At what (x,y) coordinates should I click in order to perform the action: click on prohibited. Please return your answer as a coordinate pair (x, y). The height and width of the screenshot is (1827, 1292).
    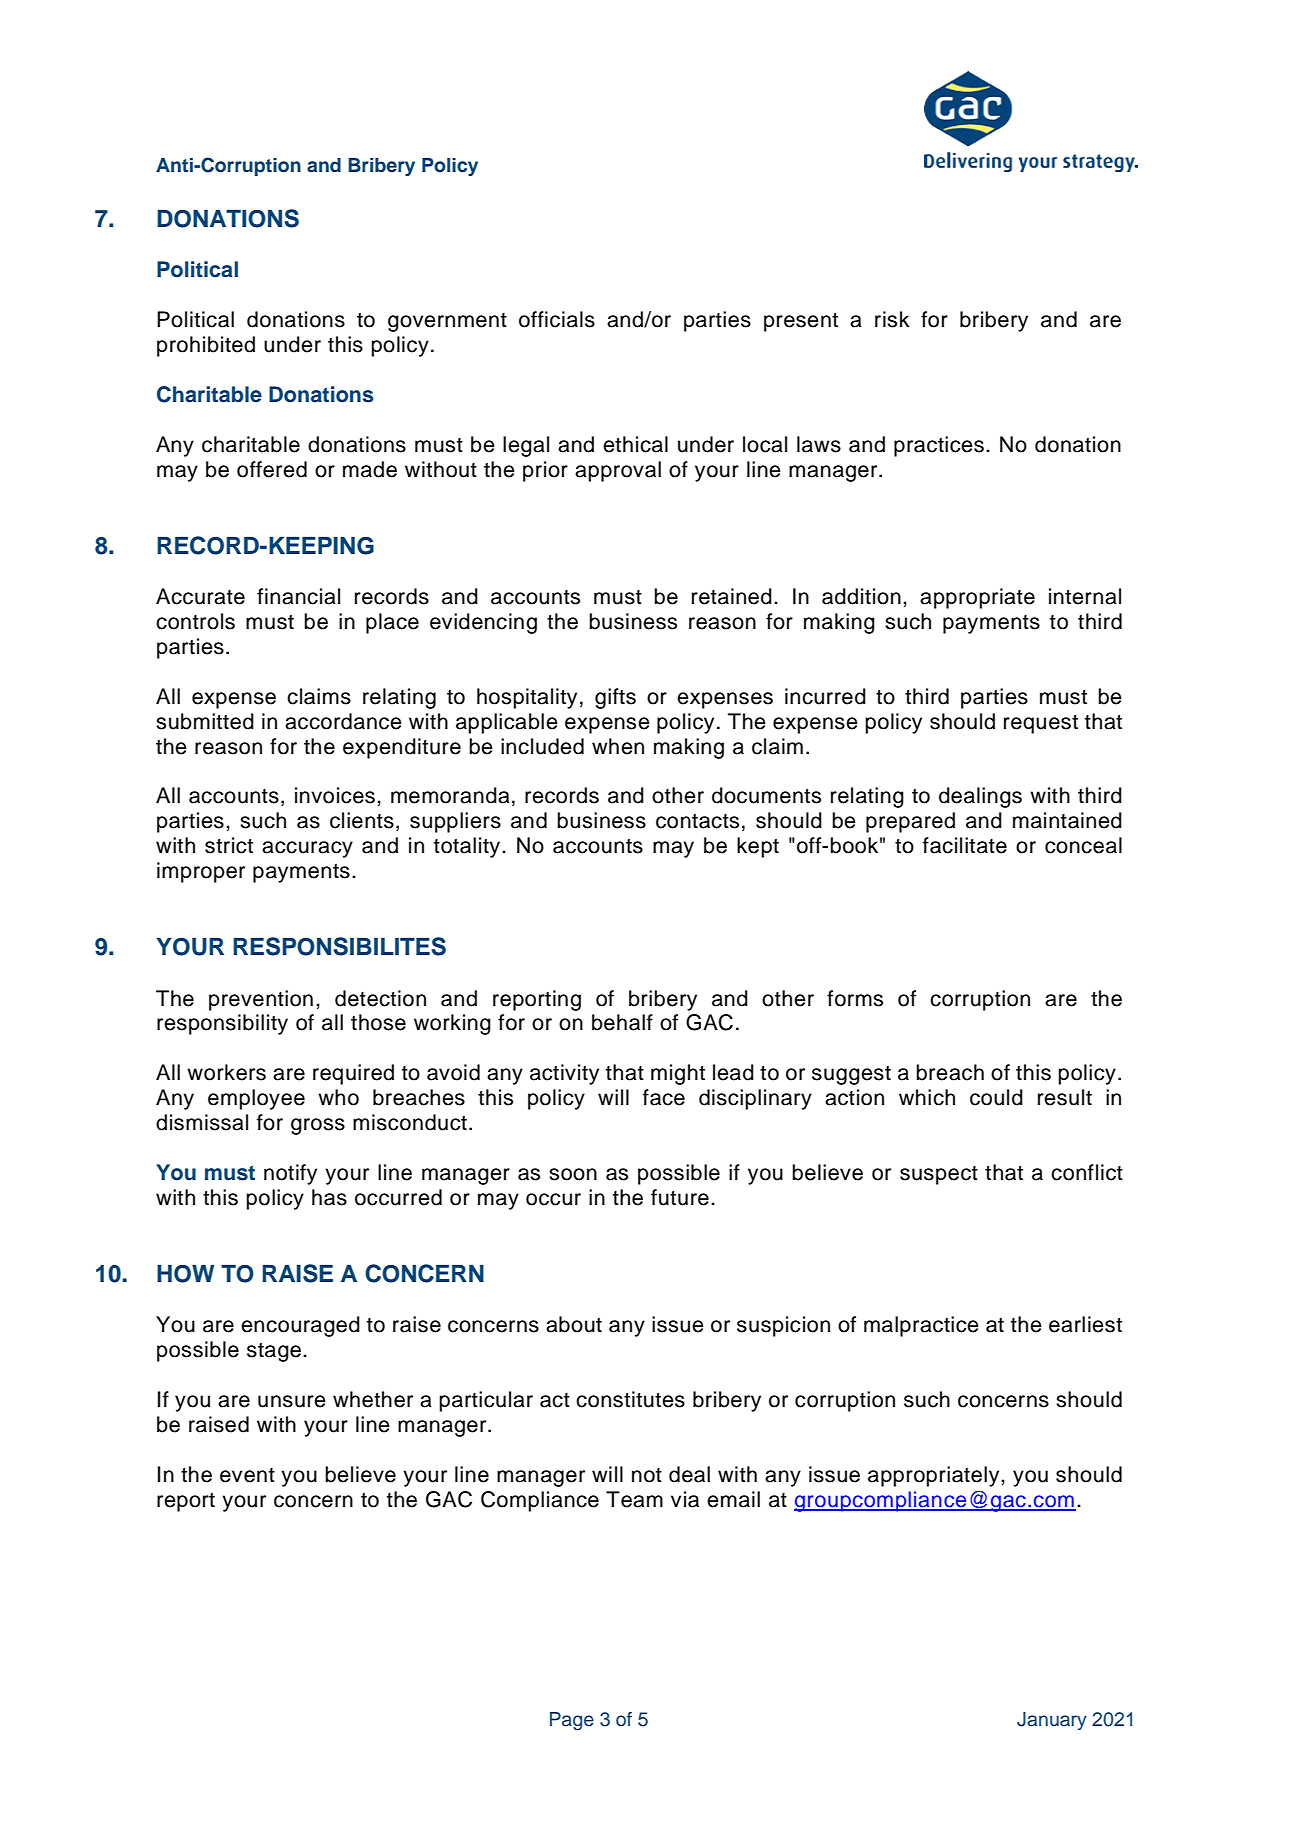
    Looking at the image, I should click on (206, 346).
